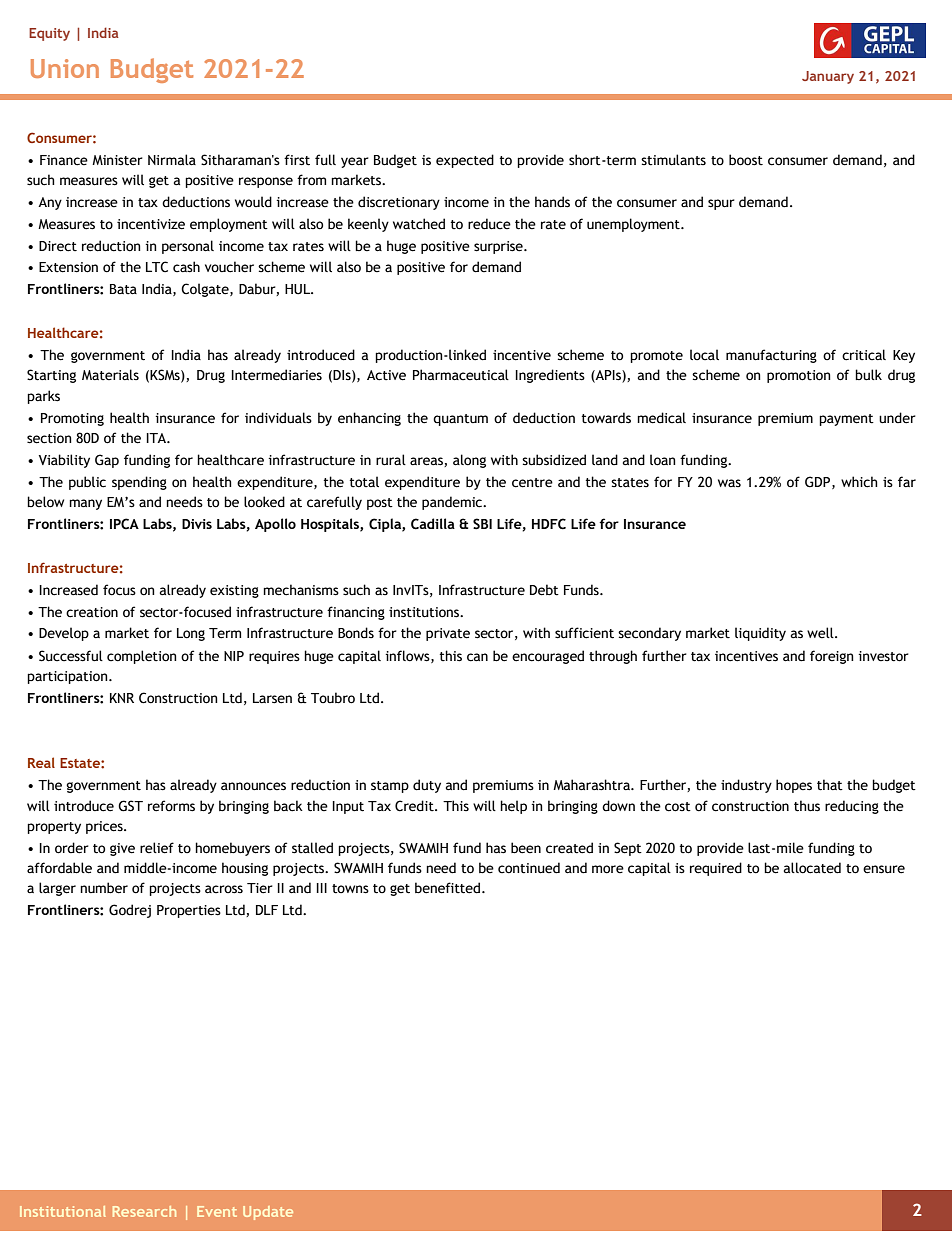 Image resolution: width=952 pixels, height=1233 pixels. What do you see at coordinates (448, 634) in the document?
I see `private` at bounding box center [448, 634].
